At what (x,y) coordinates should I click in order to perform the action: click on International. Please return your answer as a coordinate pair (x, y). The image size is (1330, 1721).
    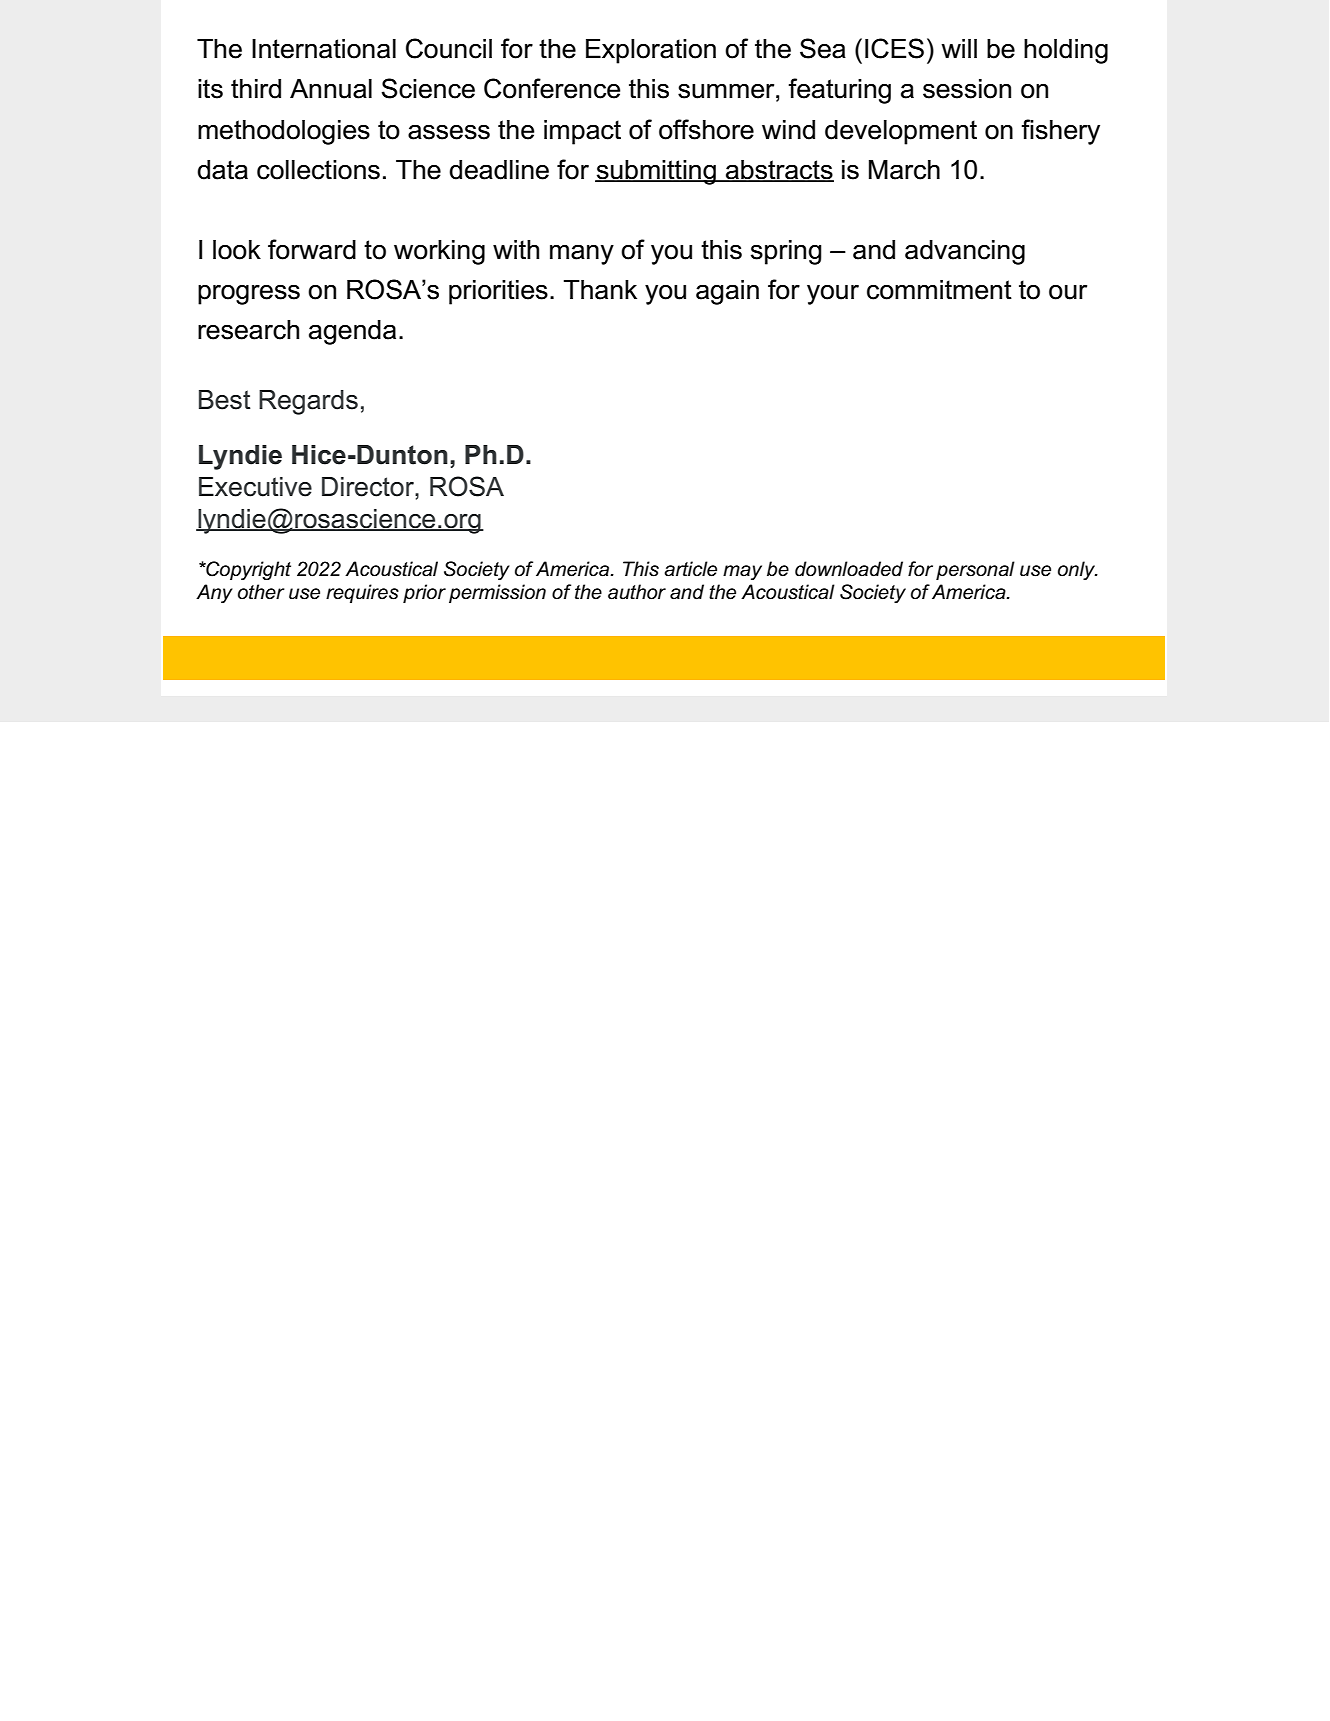
    Looking at the image, I should click on (324, 49).
